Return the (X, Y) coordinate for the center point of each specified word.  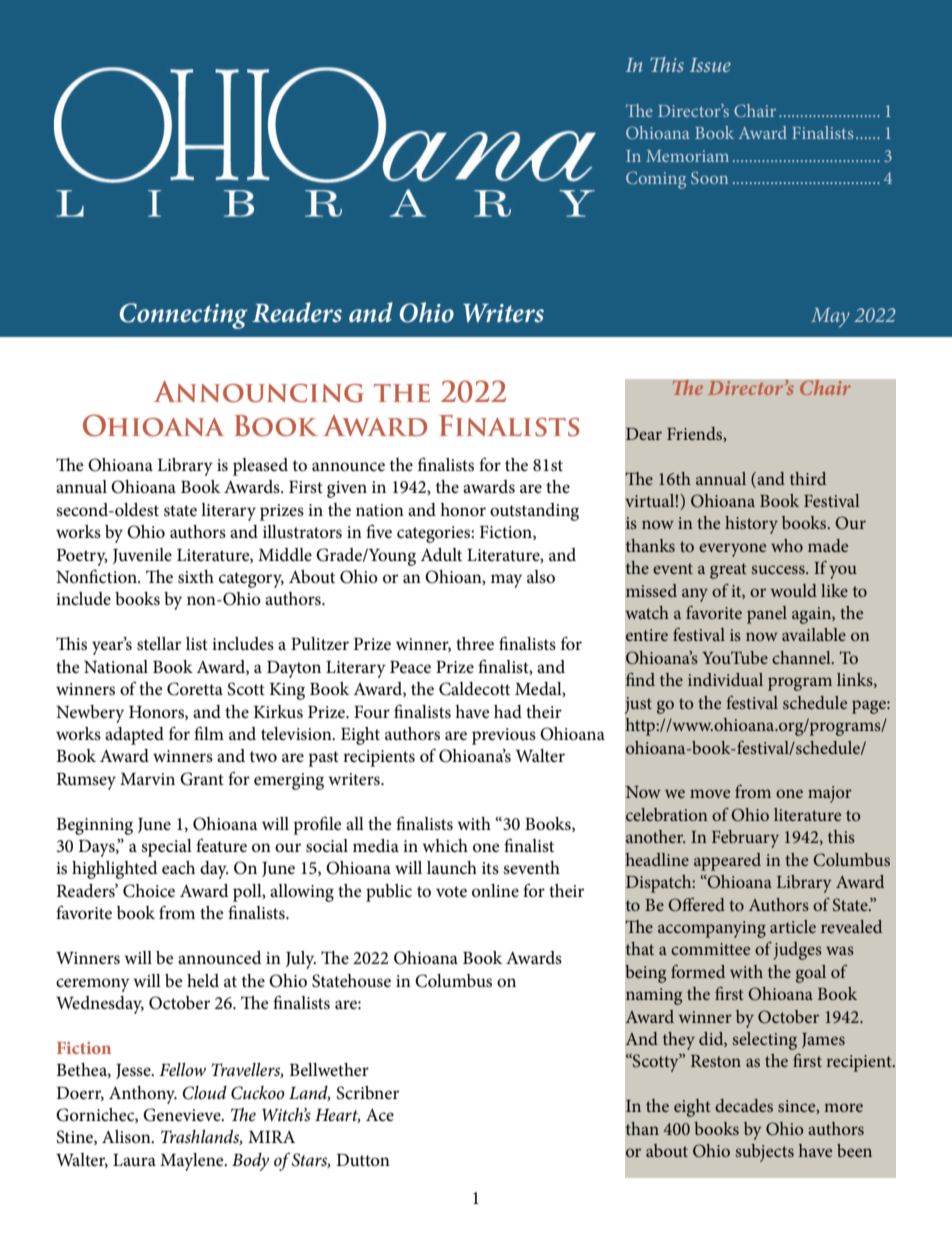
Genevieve (183, 1115)
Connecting (184, 316)
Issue (710, 65)
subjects (764, 1153)
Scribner (367, 1093)
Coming (656, 180)
